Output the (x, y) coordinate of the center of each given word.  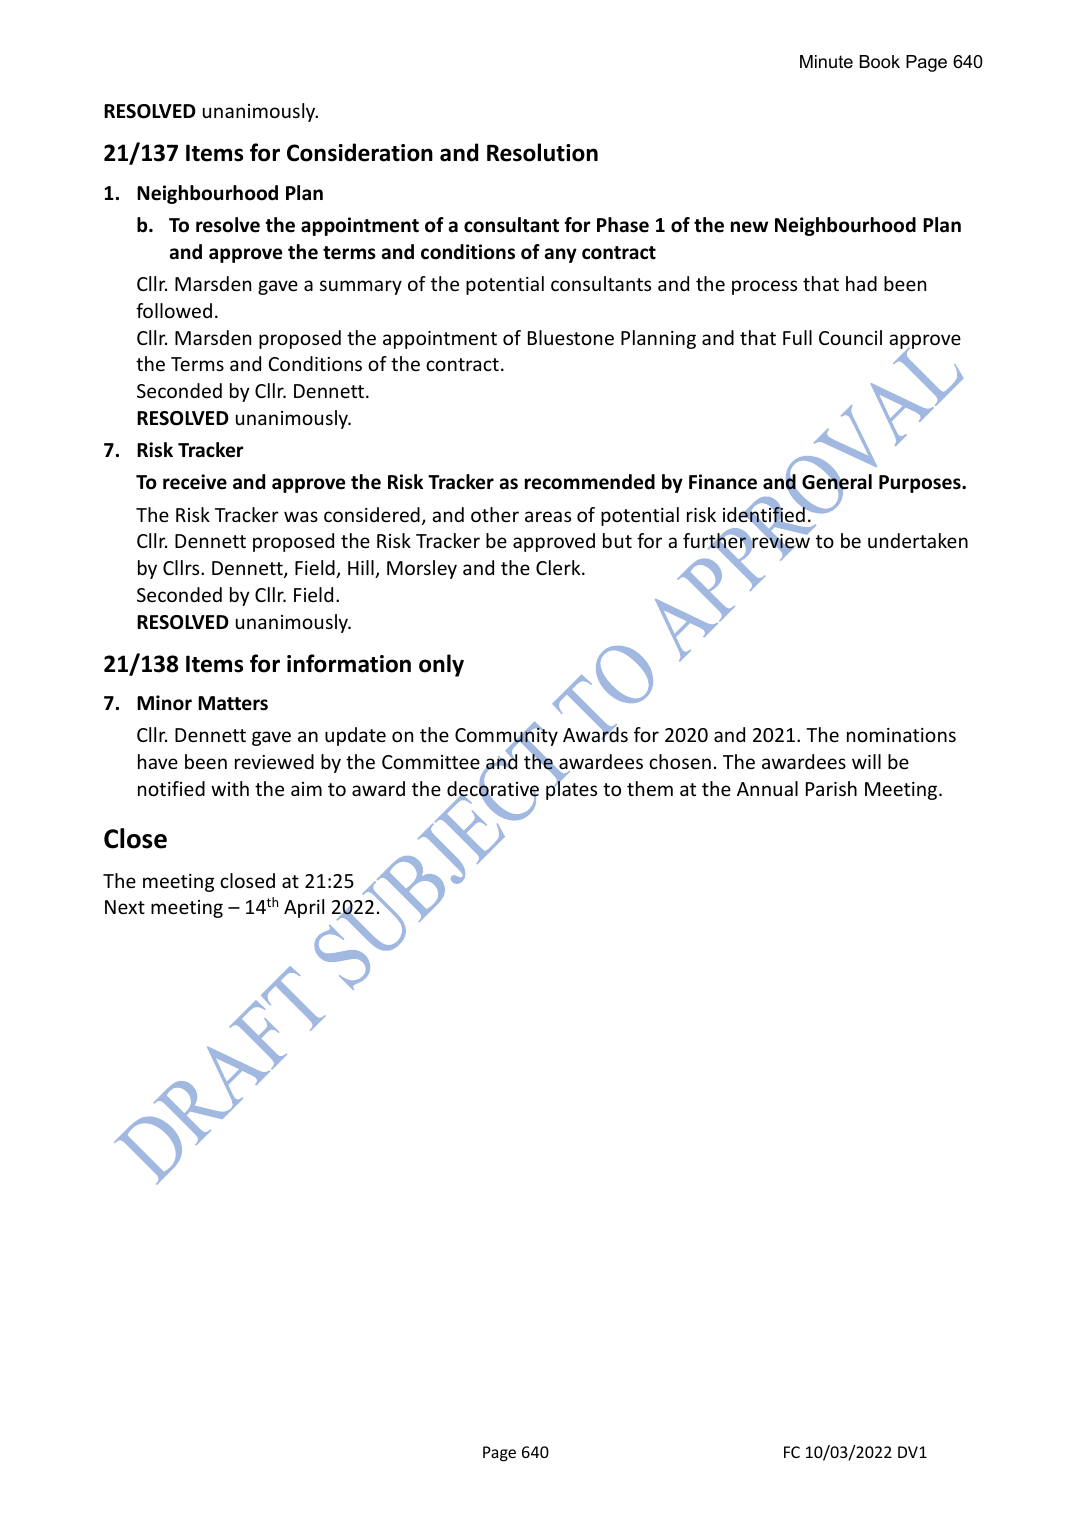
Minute (826, 62)
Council (850, 337)
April (304, 908)
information (349, 663)
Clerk (559, 567)
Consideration (360, 152)
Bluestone (571, 337)
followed (174, 310)
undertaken (918, 540)
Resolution (542, 152)
